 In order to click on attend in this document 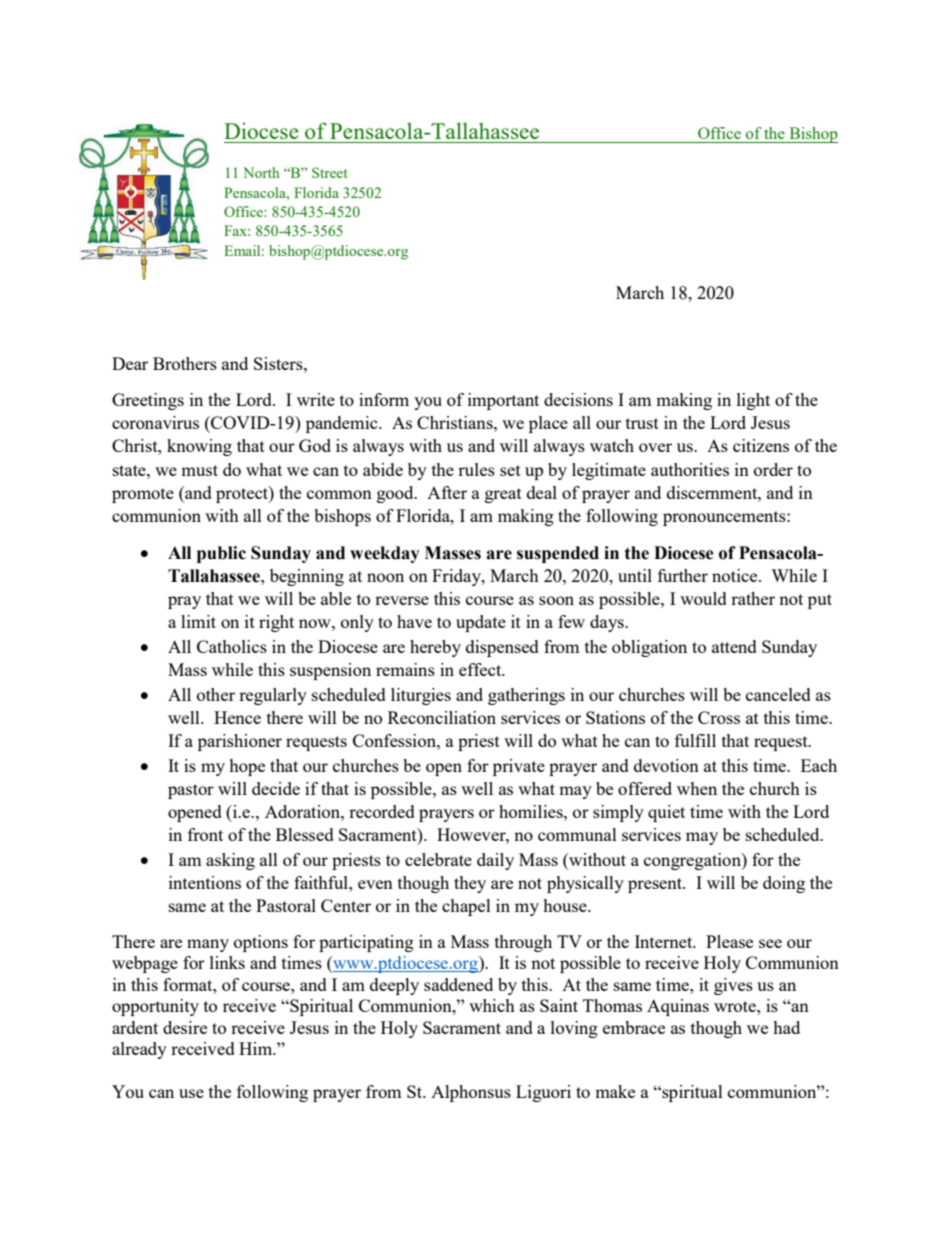, I will do `click(734, 646)`.
